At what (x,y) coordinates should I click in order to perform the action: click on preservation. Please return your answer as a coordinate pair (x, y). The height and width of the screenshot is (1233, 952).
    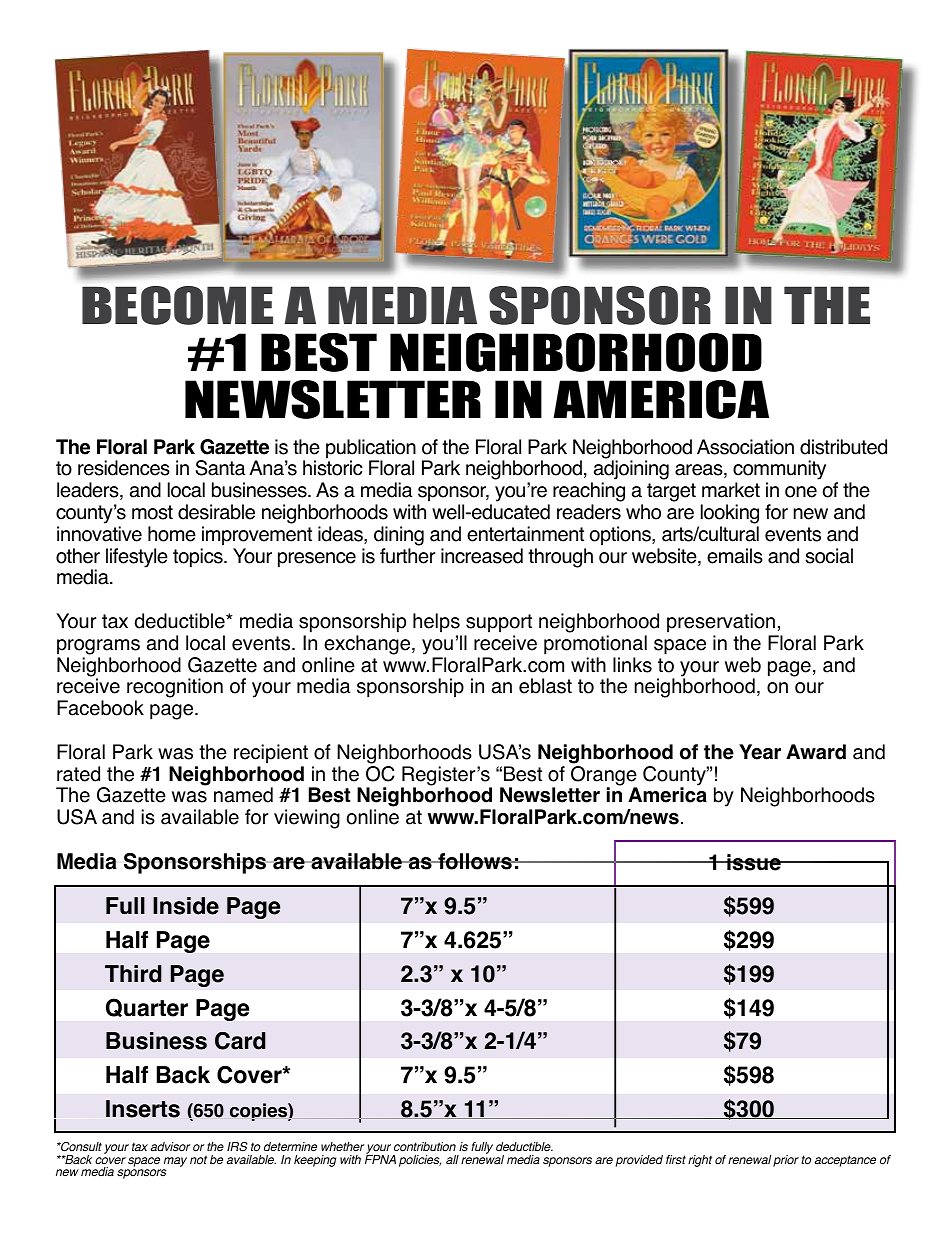
    Looking at the image, I should click on (721, 623).
